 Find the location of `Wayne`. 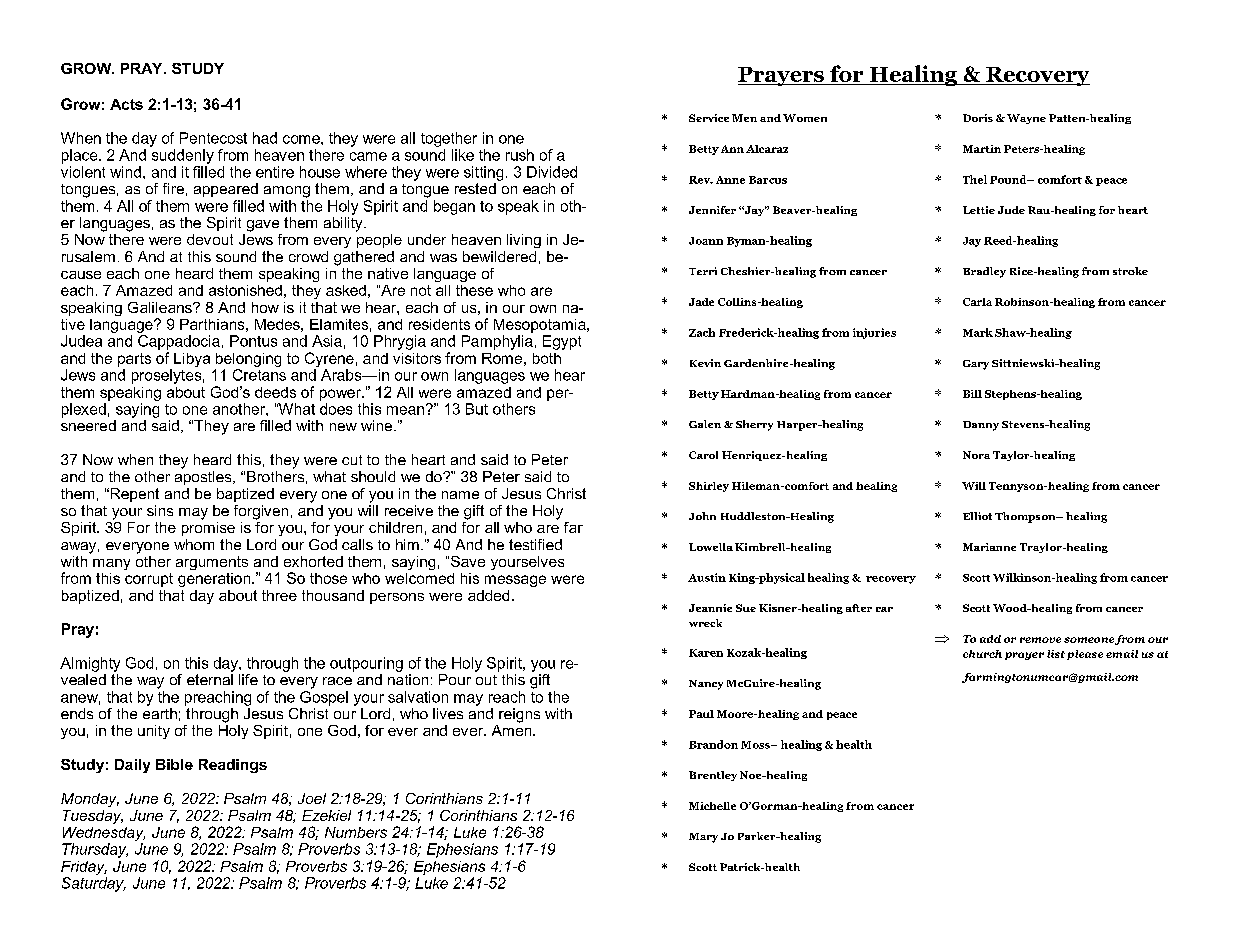

Wayne is located at coordinates (1026, 119).
